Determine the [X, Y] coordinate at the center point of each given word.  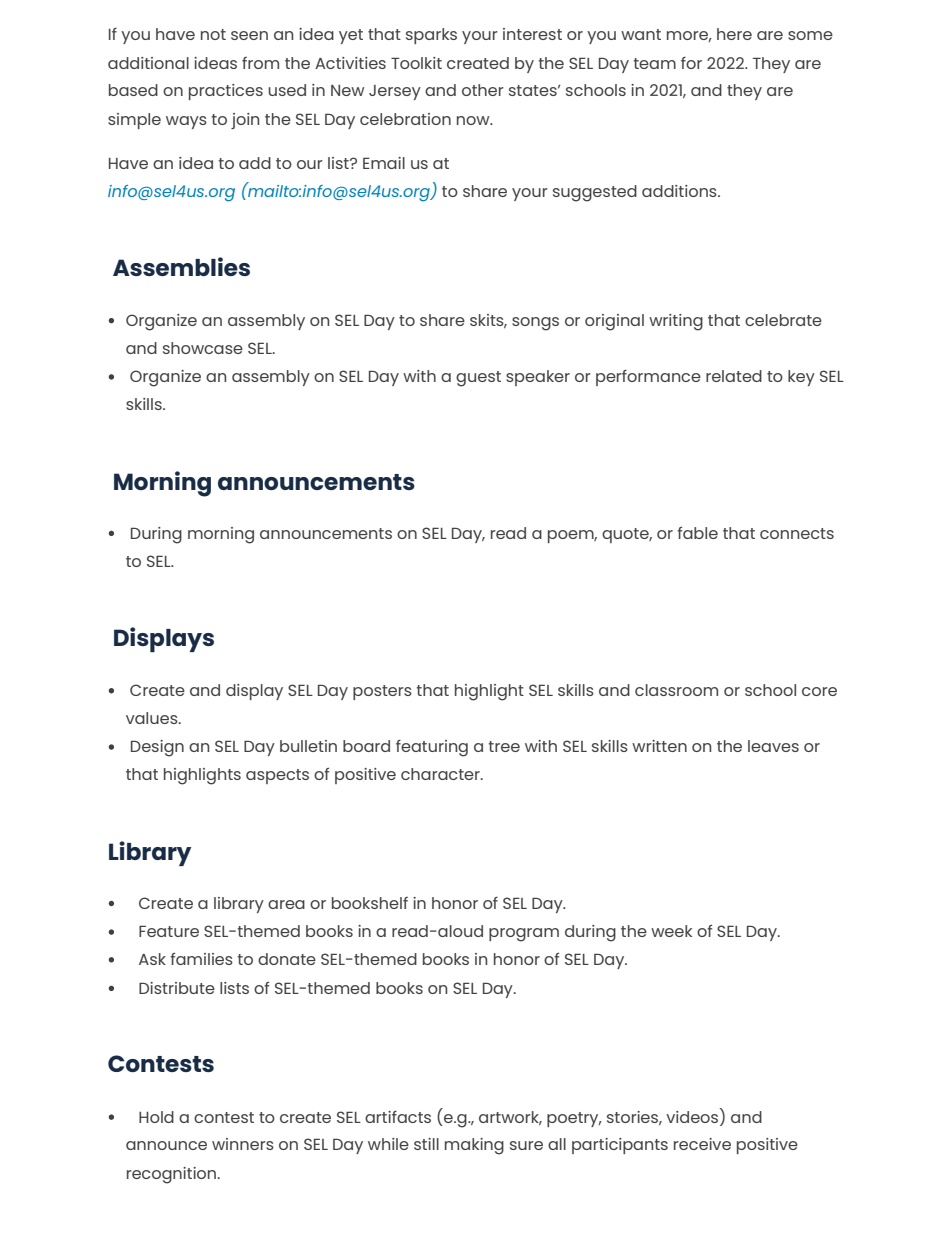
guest [478, 379]
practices [226, 92]
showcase [203, 348]
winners [243, 1144]
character [441, 774]
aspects [277, 776]
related [734, 376]
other [483, 90]
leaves [773, 746]
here [734, 34]
